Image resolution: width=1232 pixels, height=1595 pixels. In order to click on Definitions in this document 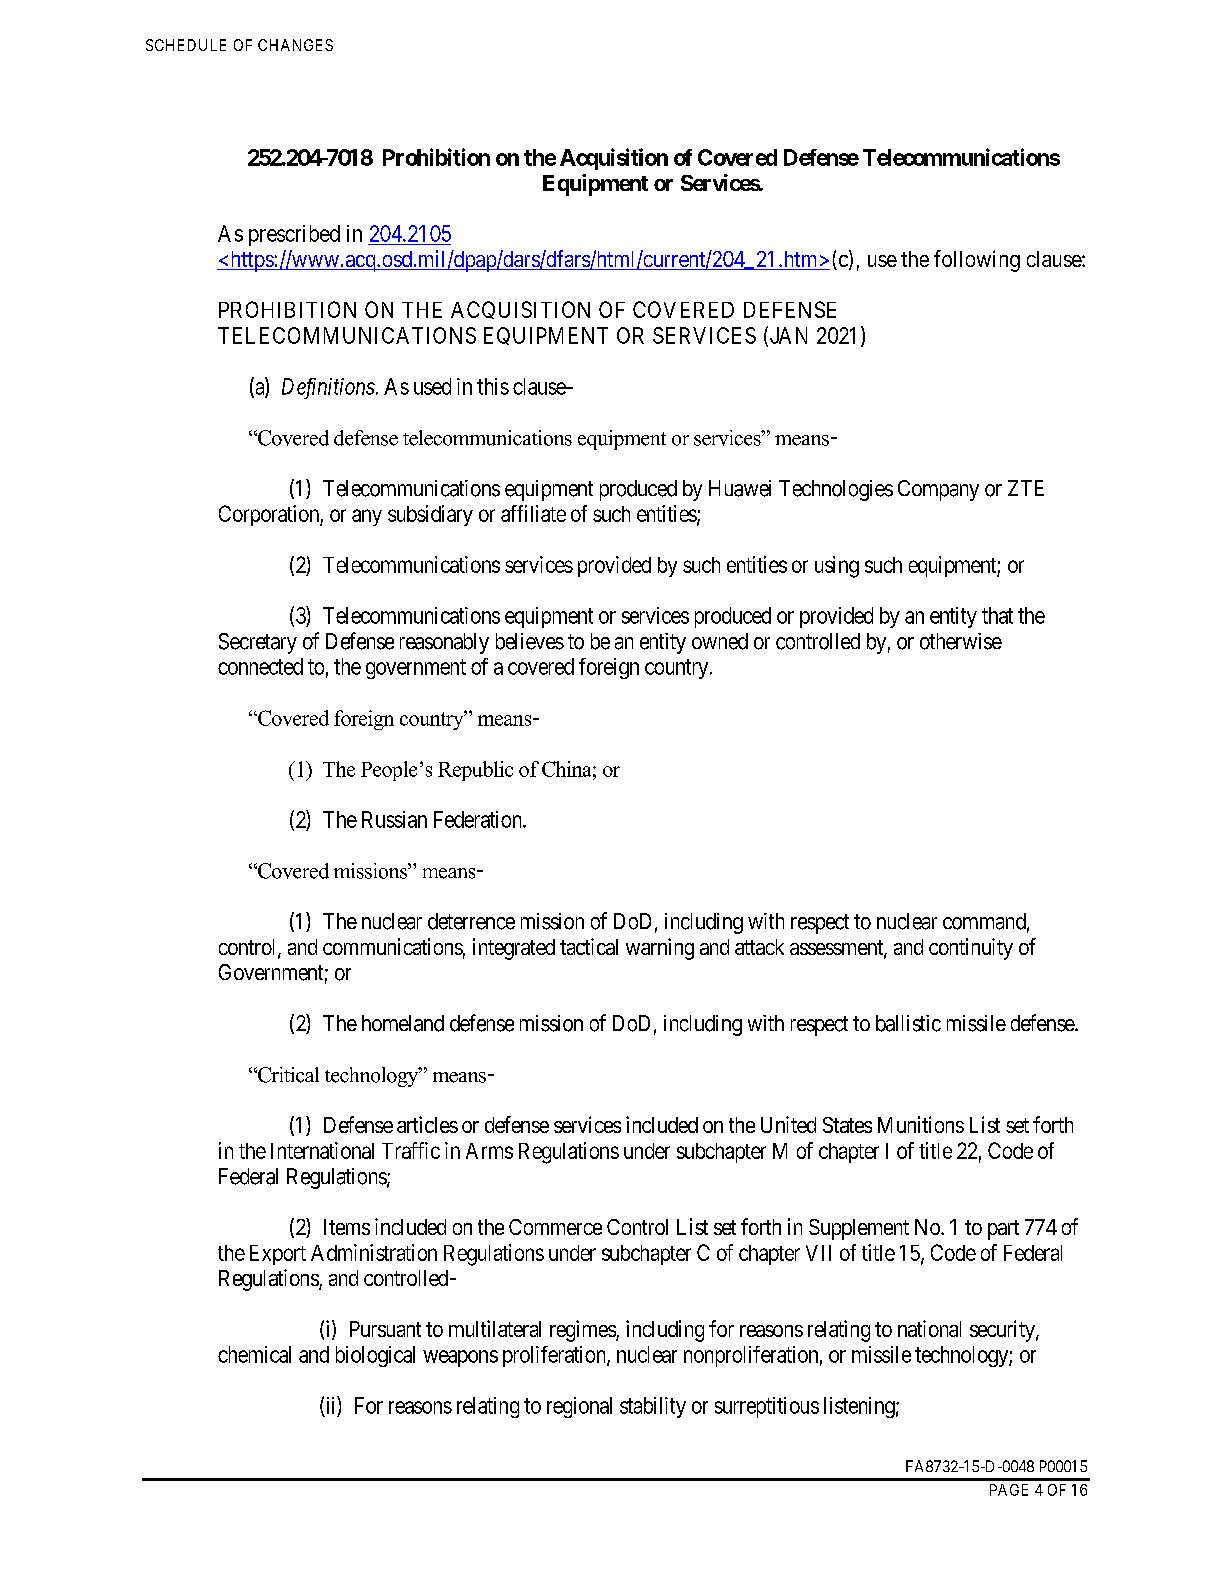, I will do `click(328, 388)`.
